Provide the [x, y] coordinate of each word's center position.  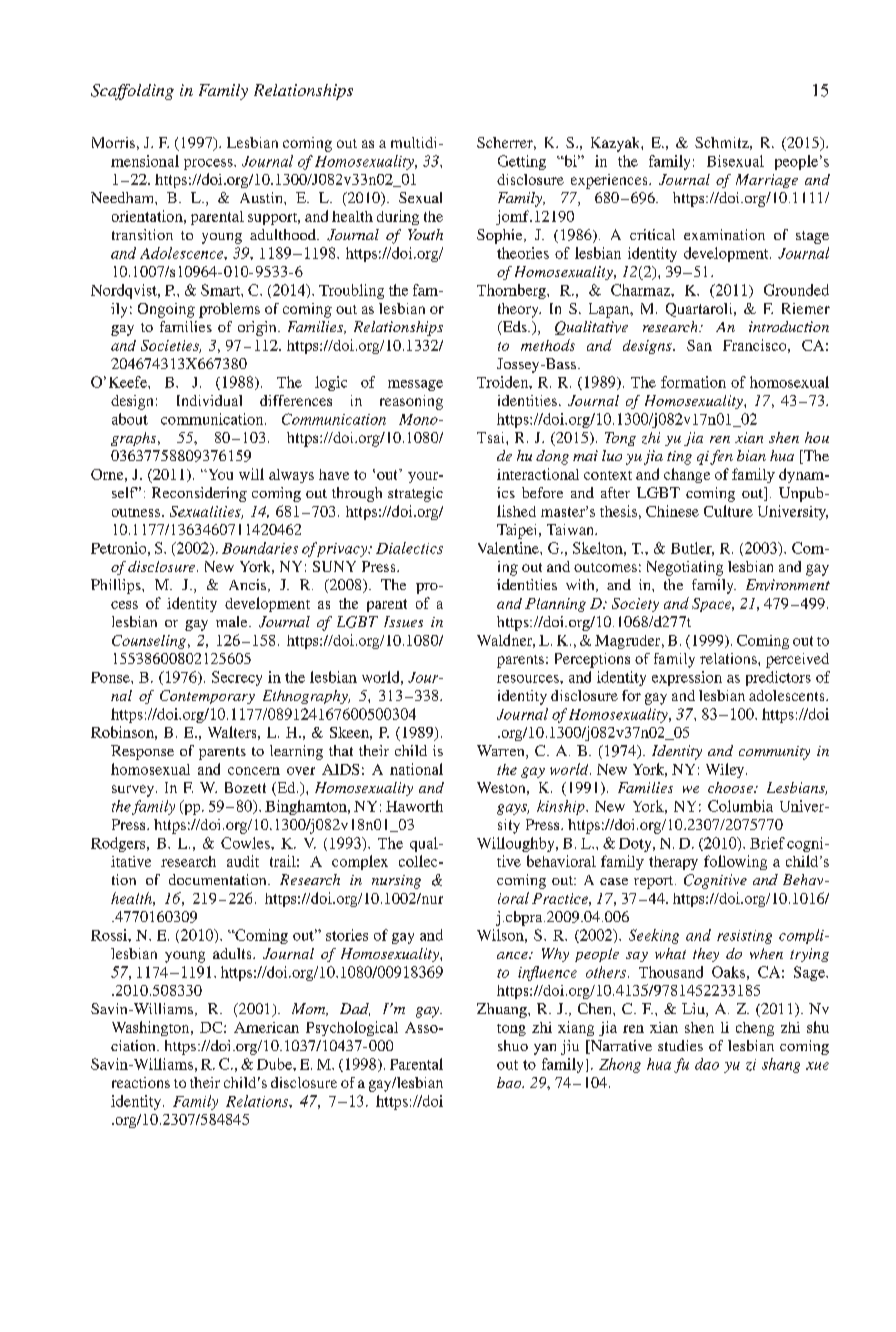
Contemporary [207, 697]
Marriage [767, 181]
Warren [502, 752]
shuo [513, 1045]
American [266, 1027]
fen [721, 457]
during [398, 217]
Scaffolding [132, 92]
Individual [209, 400]
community [774, 753]
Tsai [492, 437]
